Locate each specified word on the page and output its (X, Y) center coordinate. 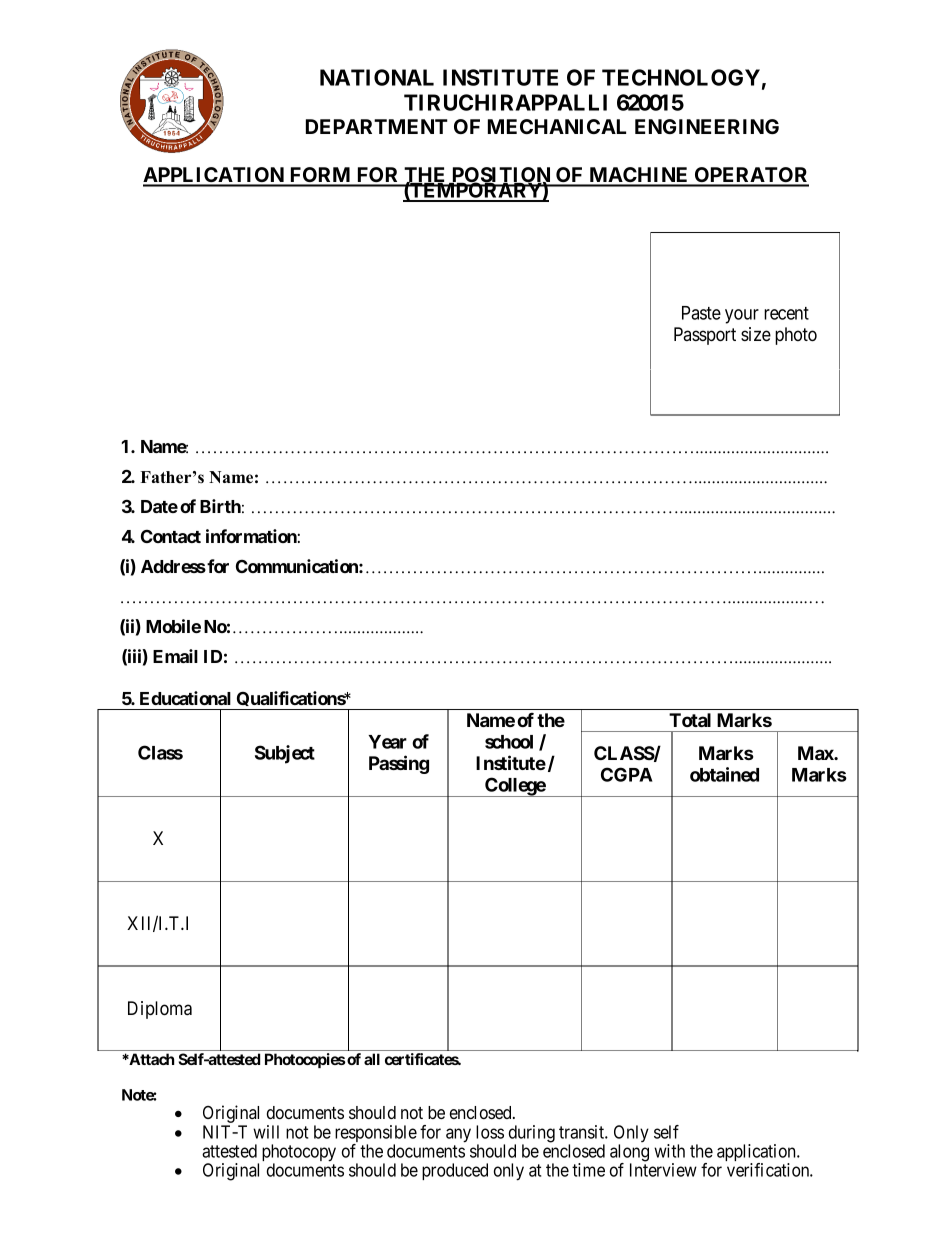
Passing (399, 764)
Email (175, 656)
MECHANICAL (557, 126)
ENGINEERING (707, 126)
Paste (701, 313)
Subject (285, 754)
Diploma (160, 1010)
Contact (171, 536)
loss (490, 1132)
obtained (724, 774)
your (742, 316)
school (509, 742)
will (266, 1132)
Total (690, 720)
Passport (705, 336)
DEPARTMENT (377, 126)
